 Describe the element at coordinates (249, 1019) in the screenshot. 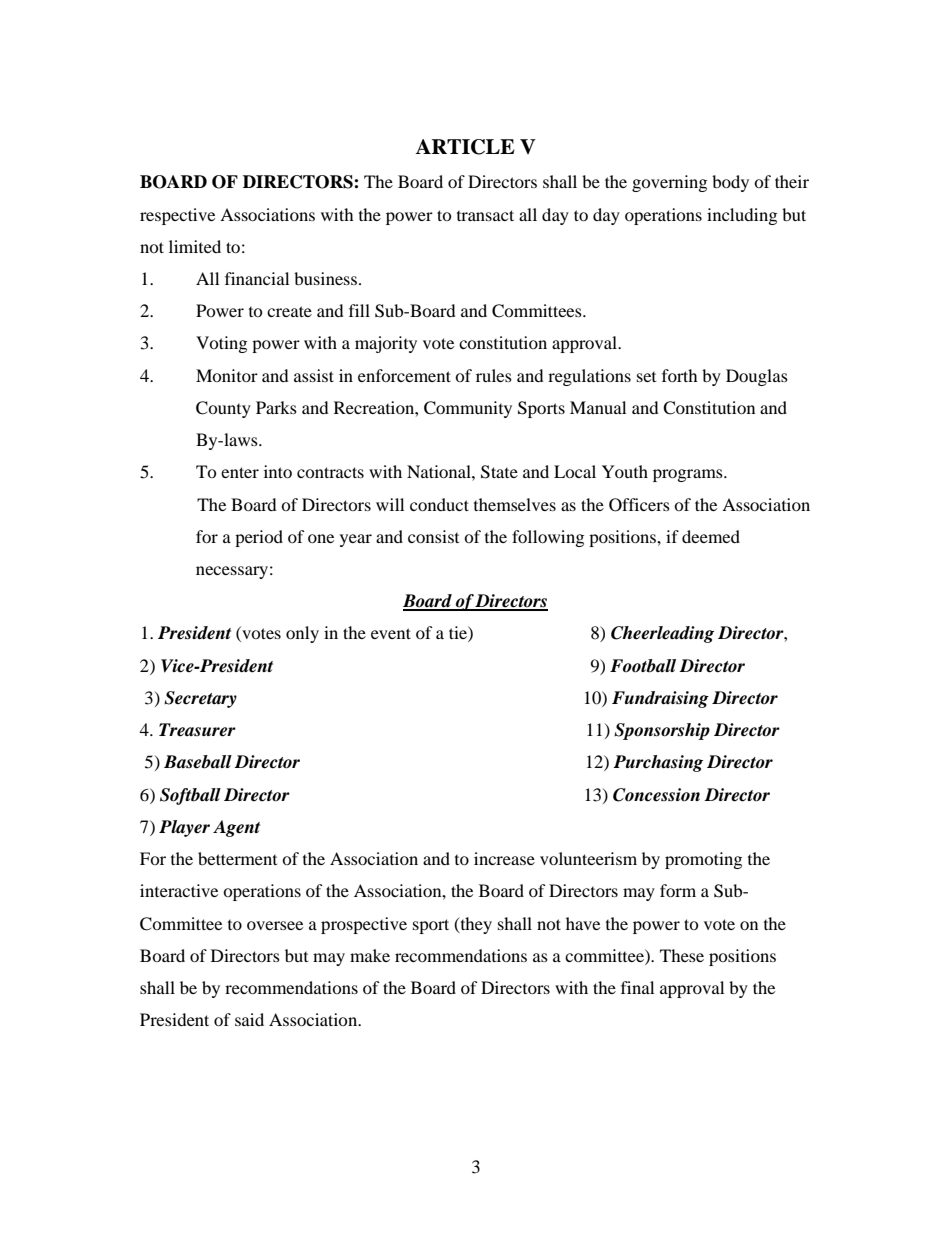

I see `said` at that location.
